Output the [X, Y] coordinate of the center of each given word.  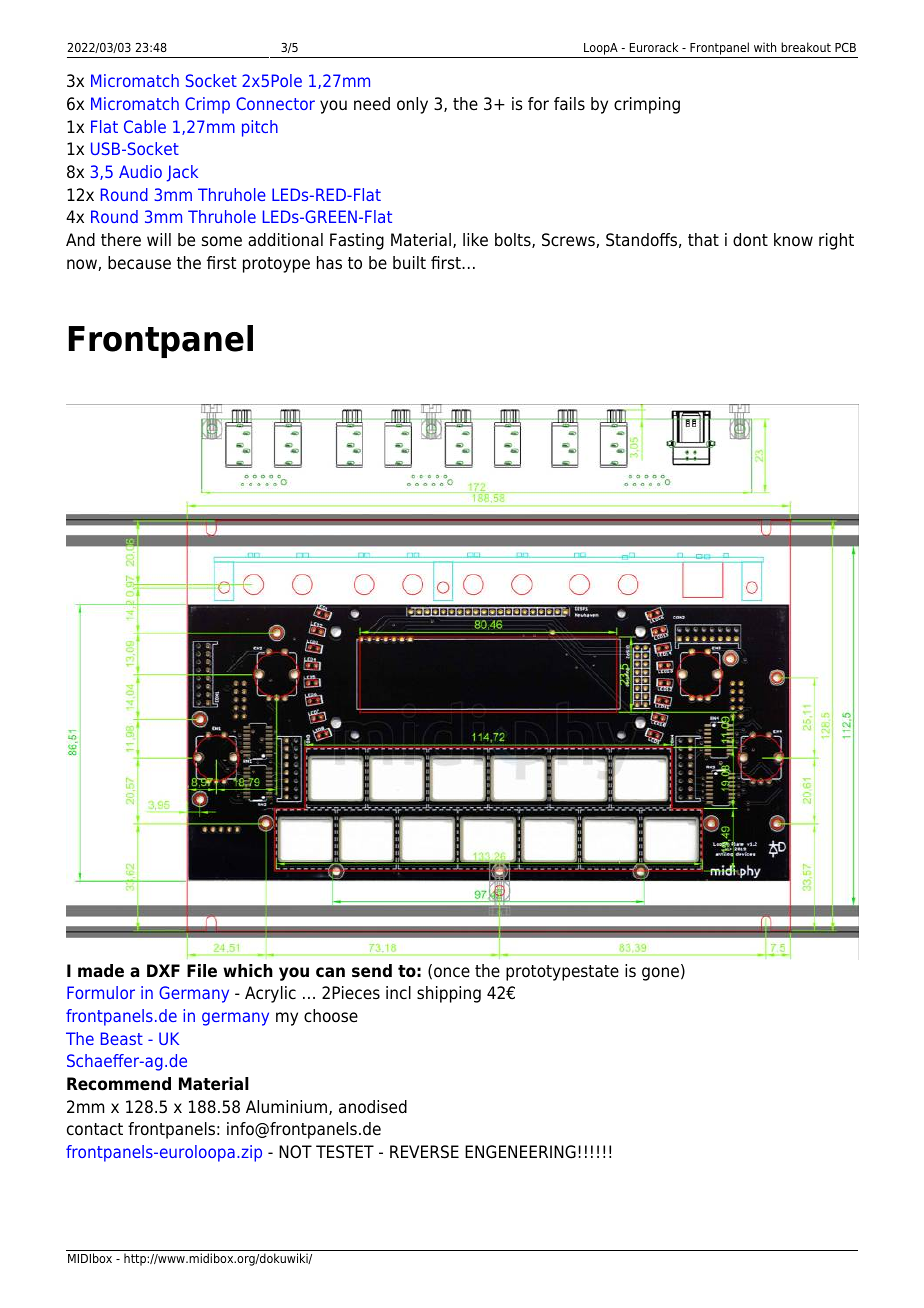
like [475, 240]
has [329, 263]
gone [660, 974]
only [412, 105]
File [202, 971]
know [793, 240]
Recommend [119, 1084]
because [139, 263]
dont [750, 240]
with [765, 47]
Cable [145, 126]
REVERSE [424, 1152]
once [452, 972]
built [409, 263]
